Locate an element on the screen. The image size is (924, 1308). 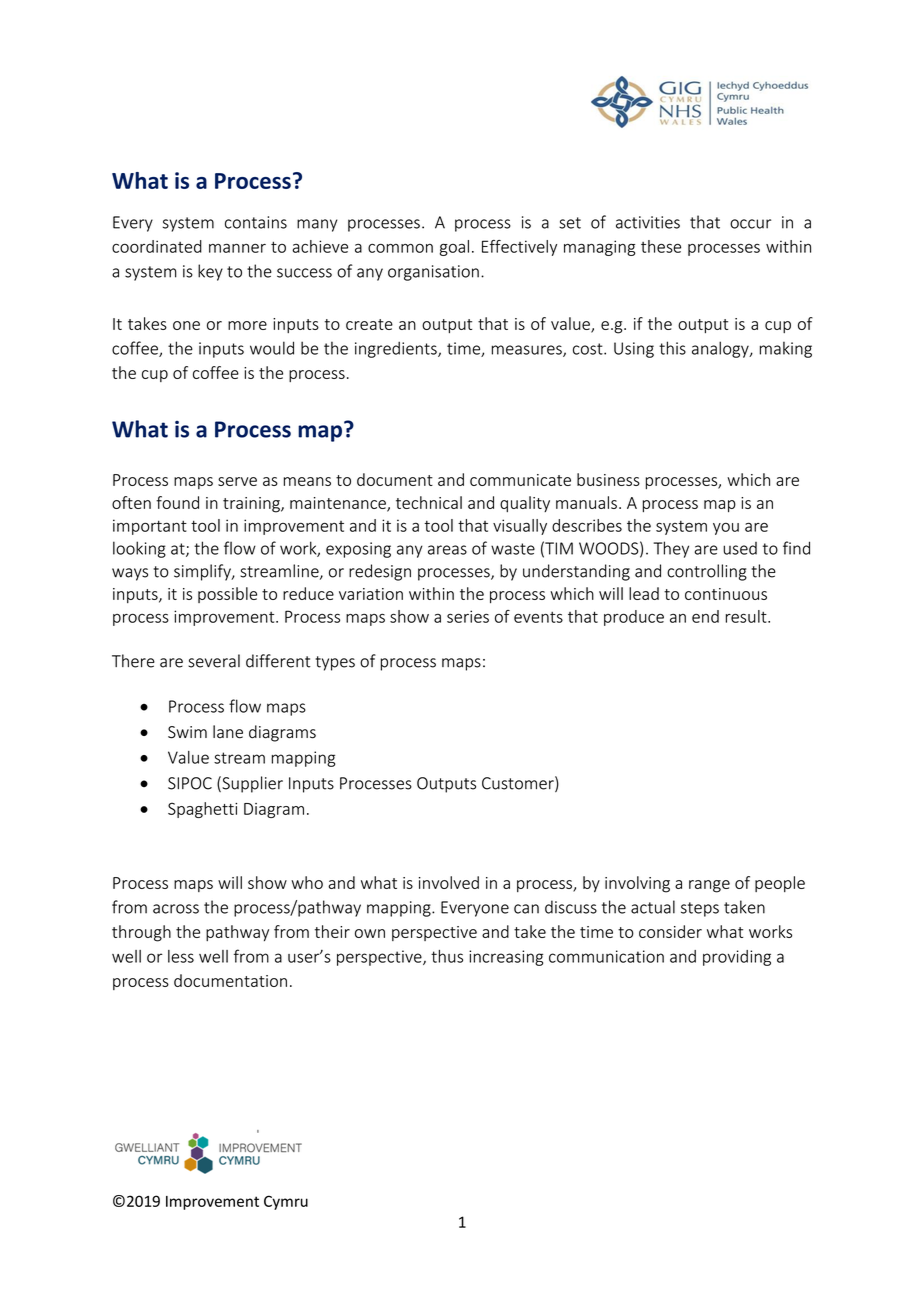
technical is located at coordinates (429, 502).
